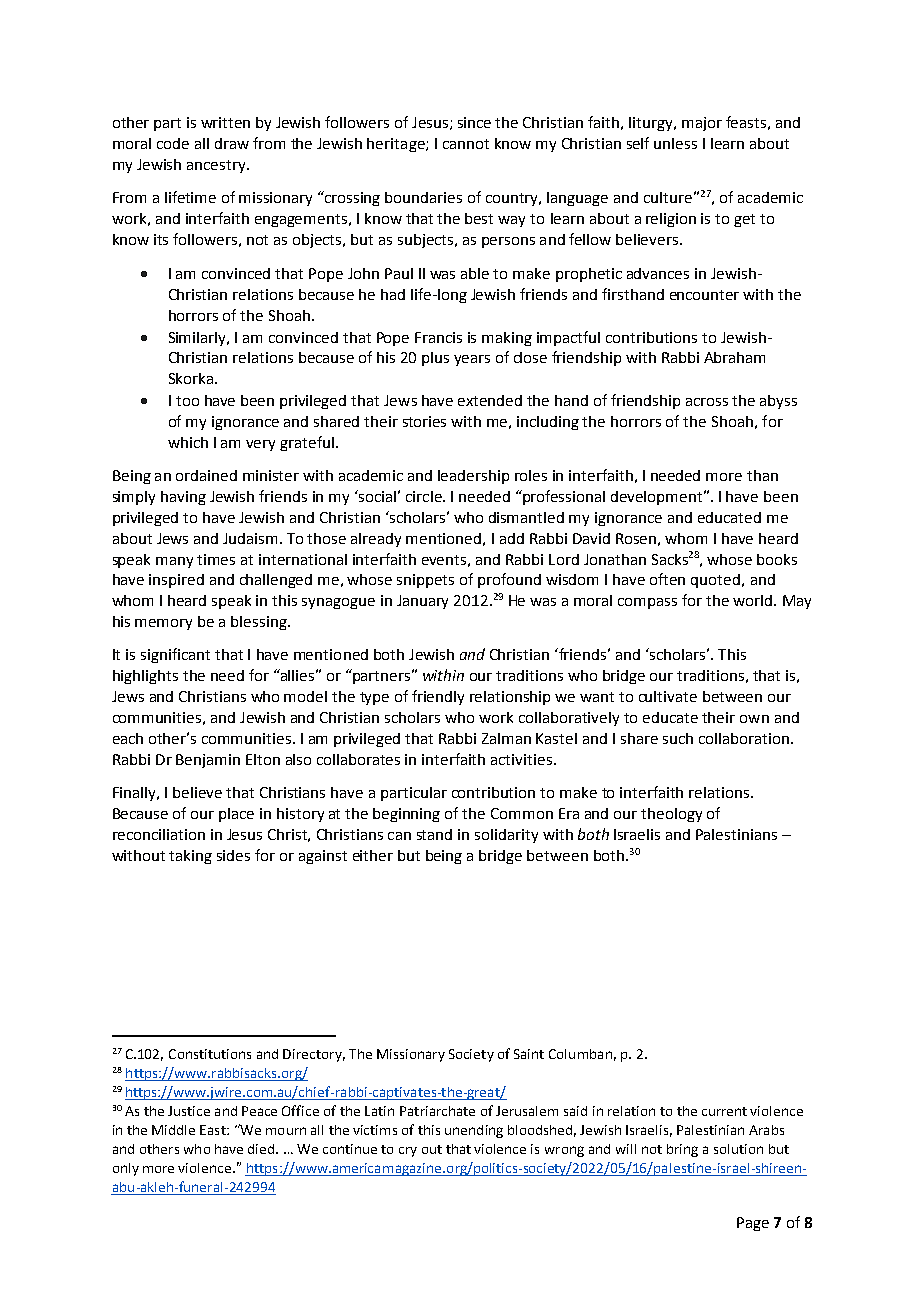 The height and width of the document is (1308, 924). What do you see at coordinates (175, 655) in the document?
I see `significant` at bounding box center [175, 655].
